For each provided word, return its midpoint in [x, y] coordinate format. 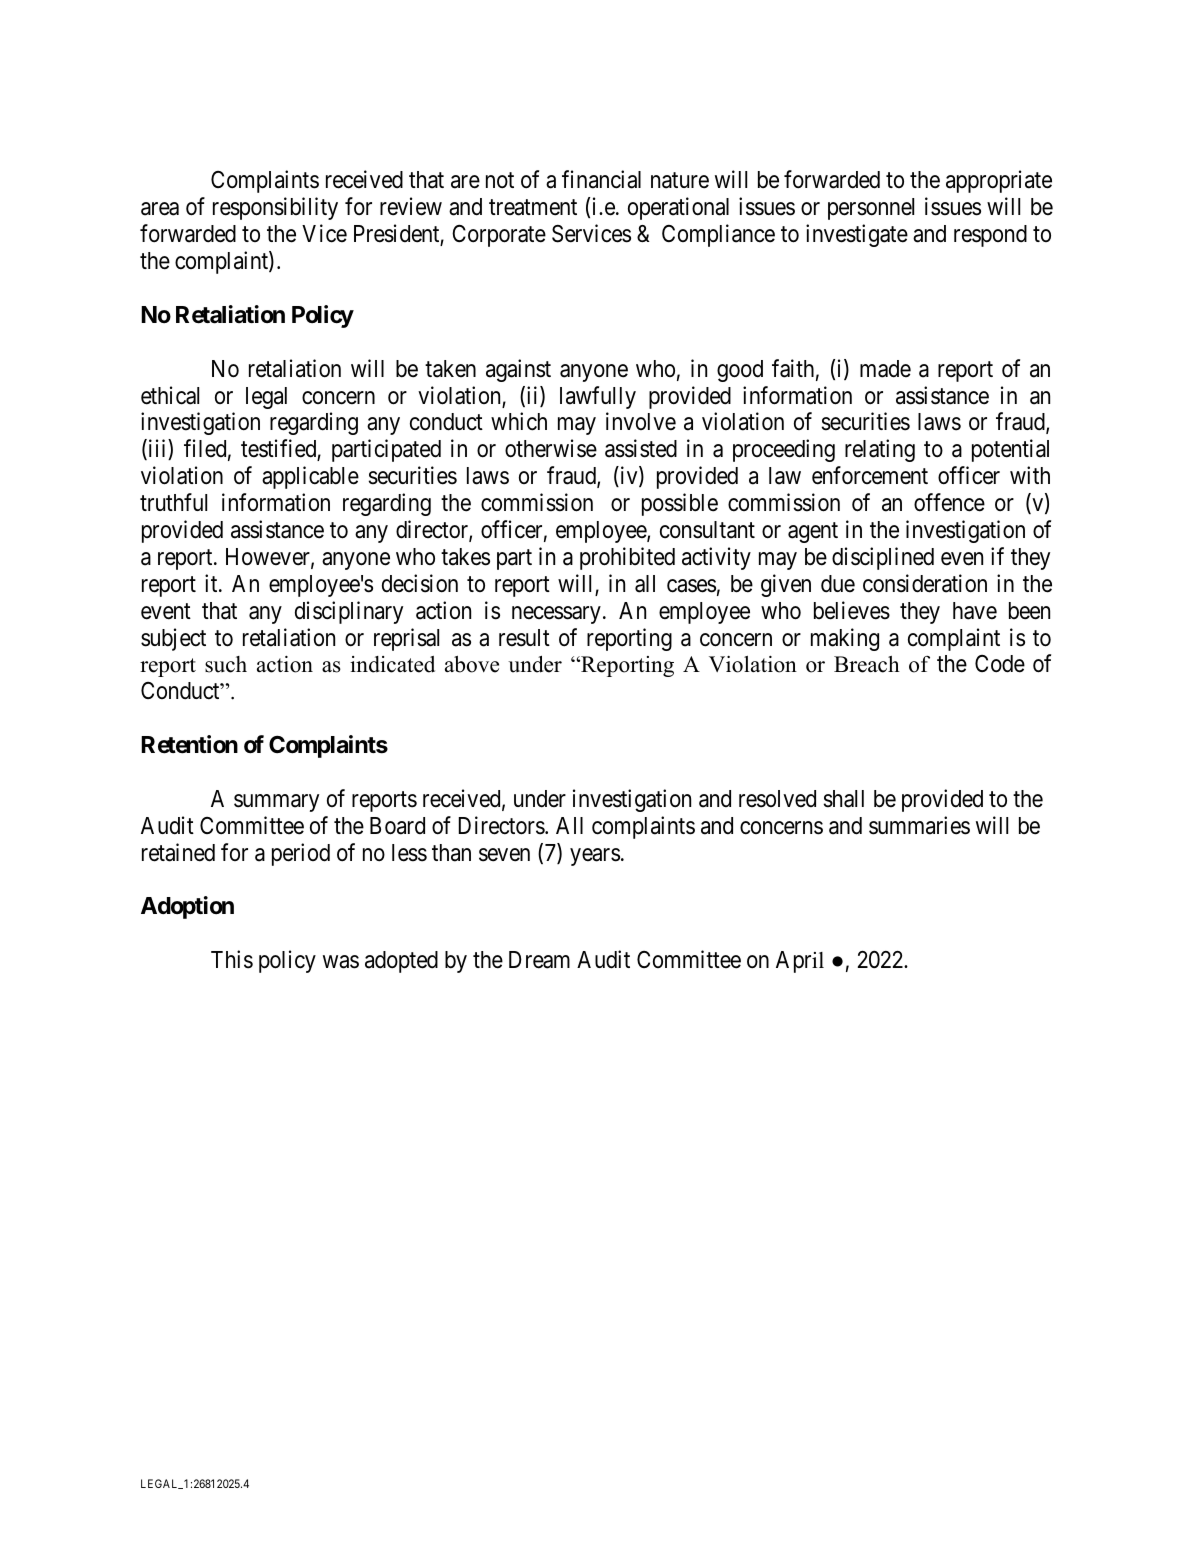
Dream [539, 960]
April [800, 962]
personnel [871, 209]
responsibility [275, 208]
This [232, 959]
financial [601, 180]
